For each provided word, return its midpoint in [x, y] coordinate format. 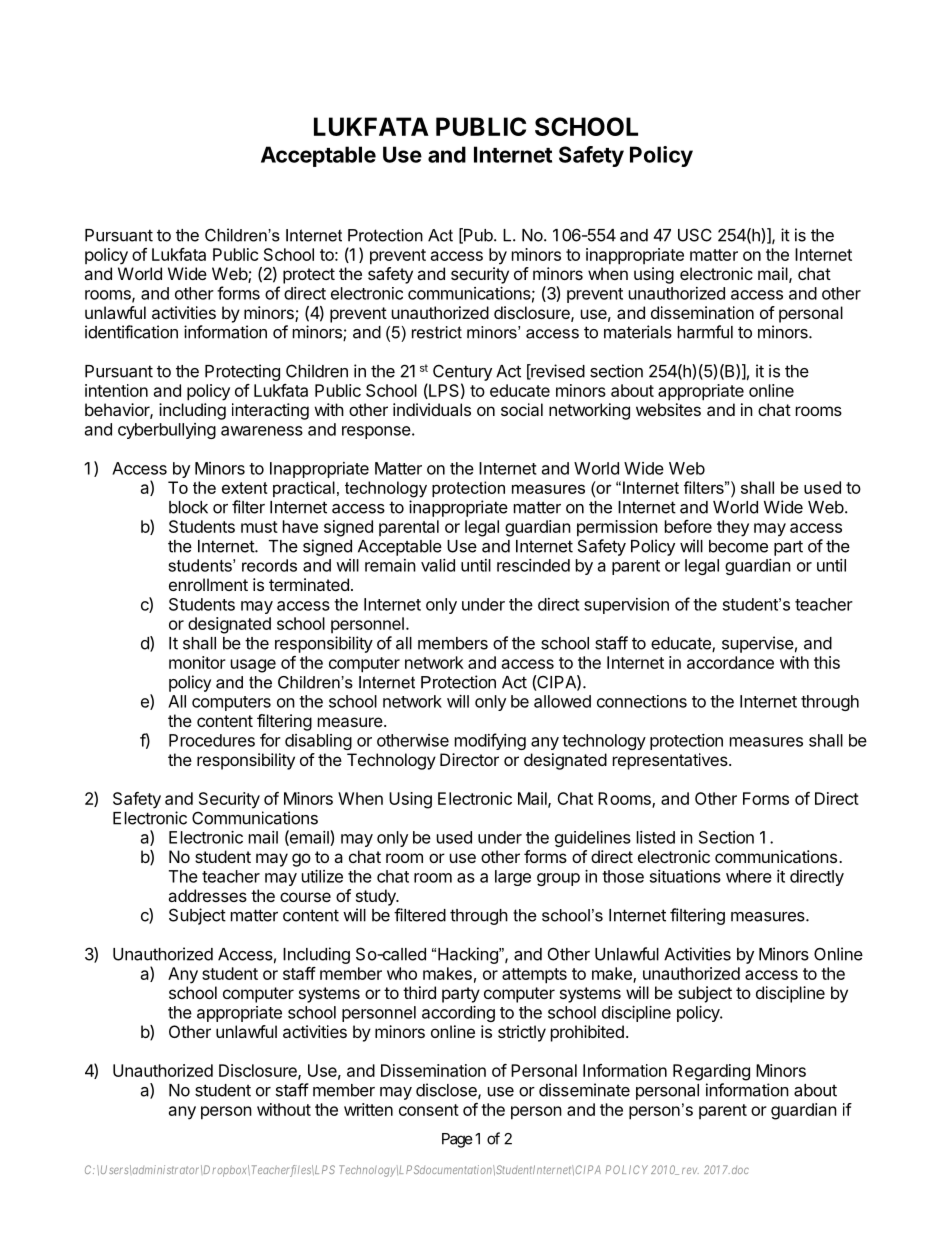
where [749, 876]
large [513, 878]
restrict [437, 332]
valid [438, 565]
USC [695, 235]
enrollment [208, 584]
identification [131, 332]
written [368, 1109]
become [738, 546]
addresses [207, 895]
